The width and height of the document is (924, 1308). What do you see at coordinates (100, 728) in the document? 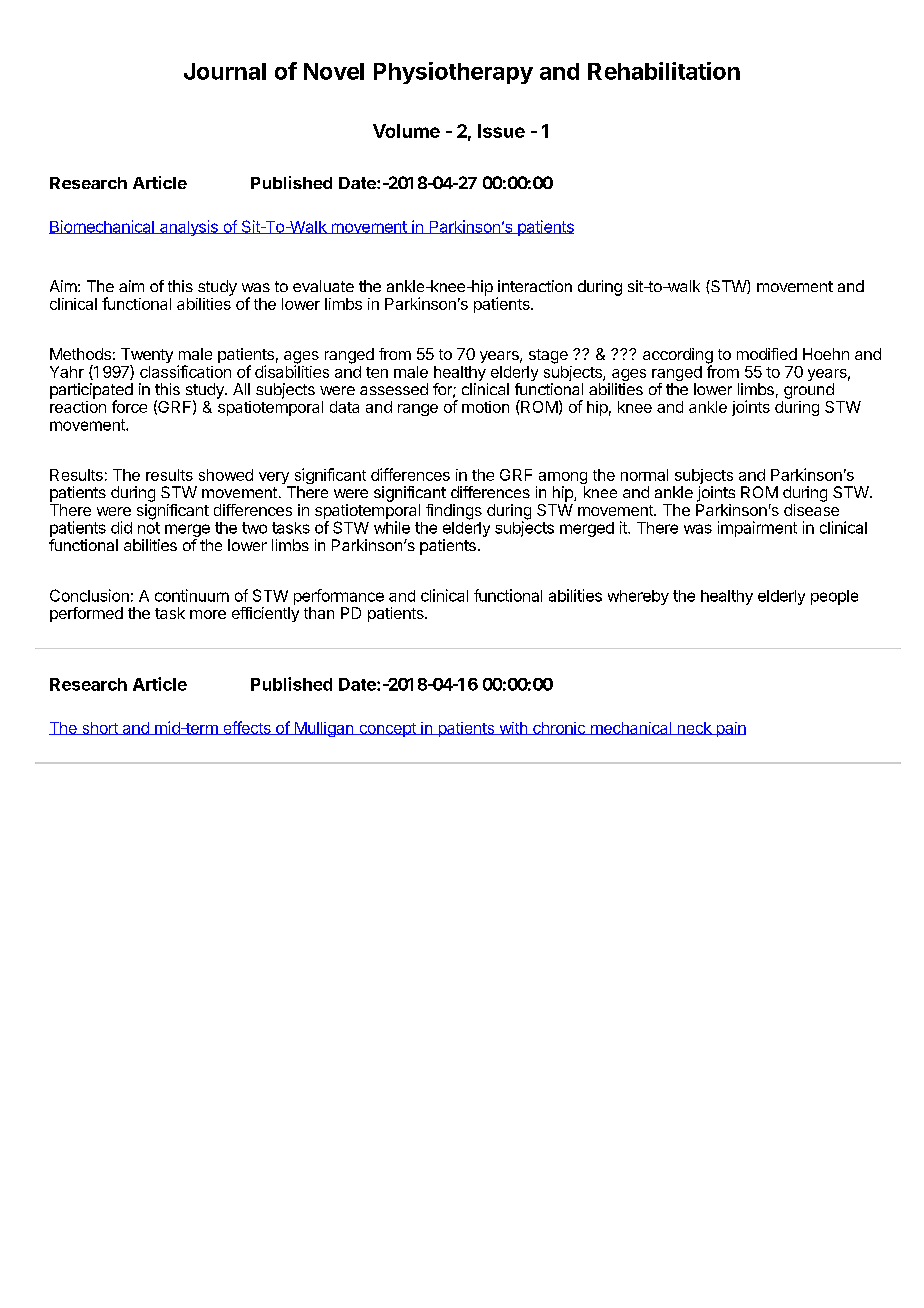
I see `short` at bounding box center [100, 728].
